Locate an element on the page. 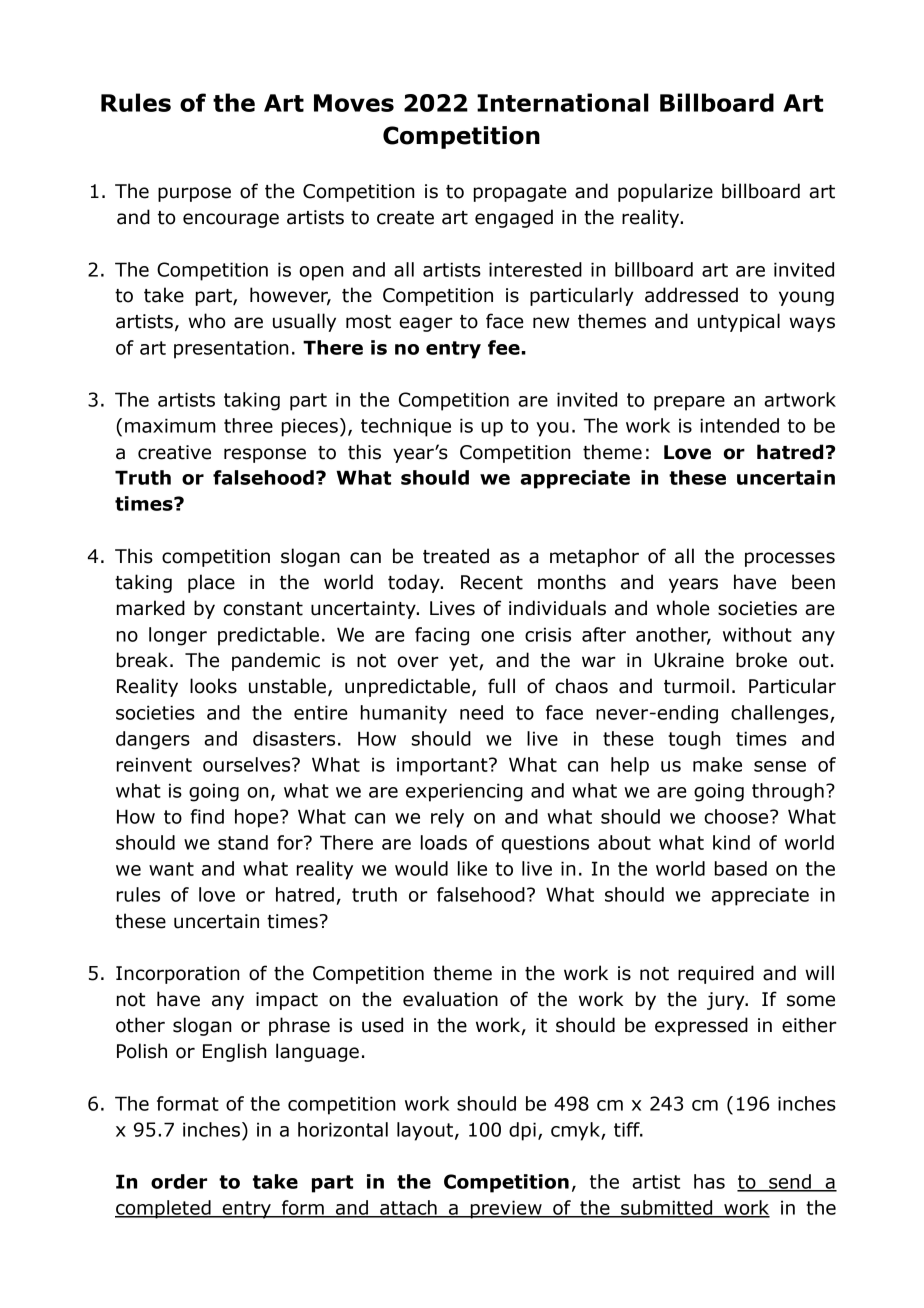 Image resolution: width=924 pixels, height=1308 pixels. rely is located at coordinates (447, 818).
